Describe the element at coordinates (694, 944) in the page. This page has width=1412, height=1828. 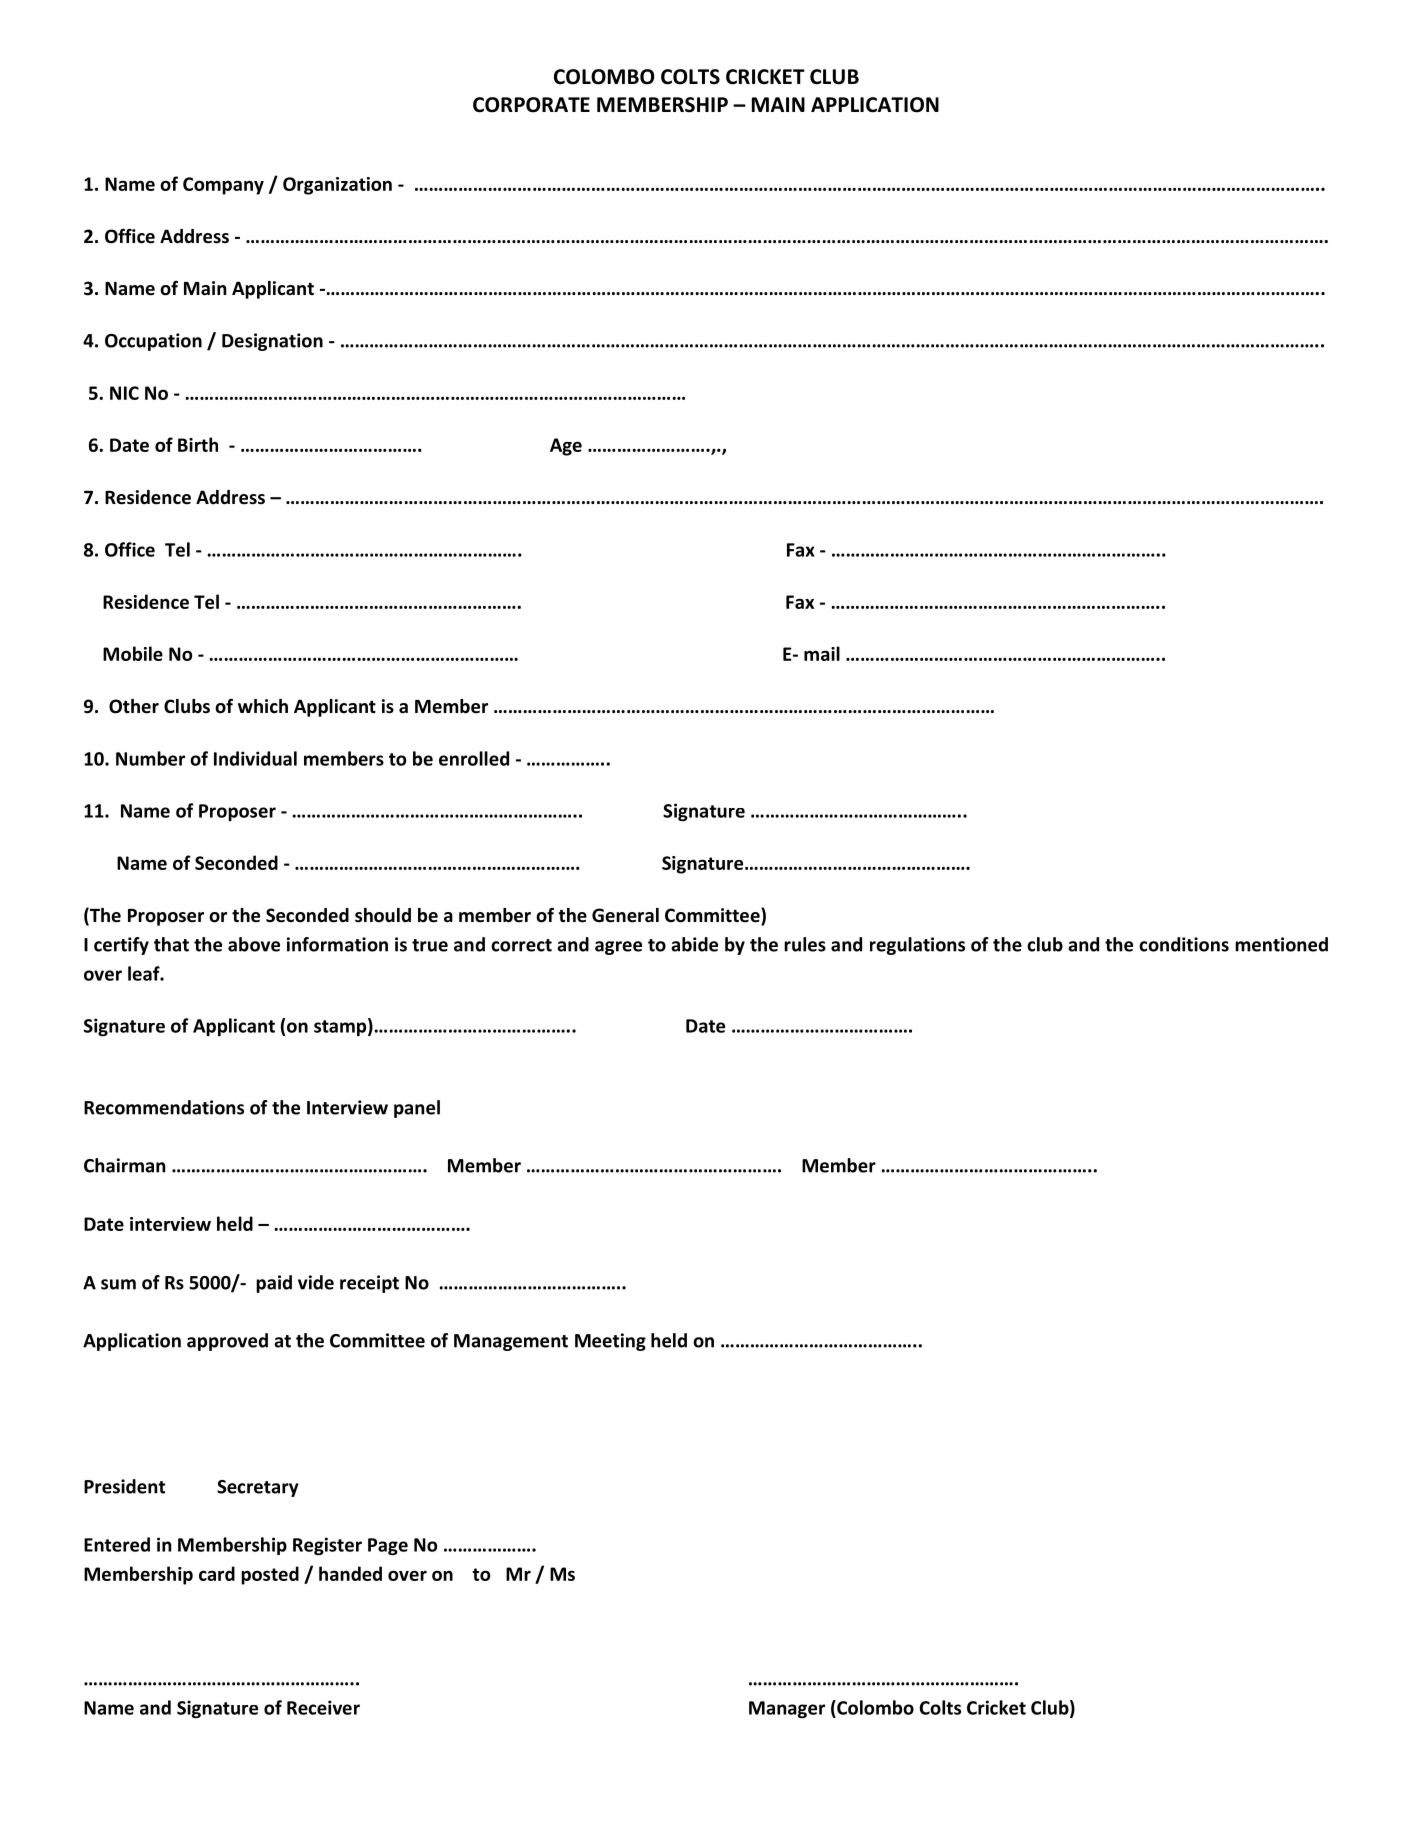
I see `abide` at that location.
